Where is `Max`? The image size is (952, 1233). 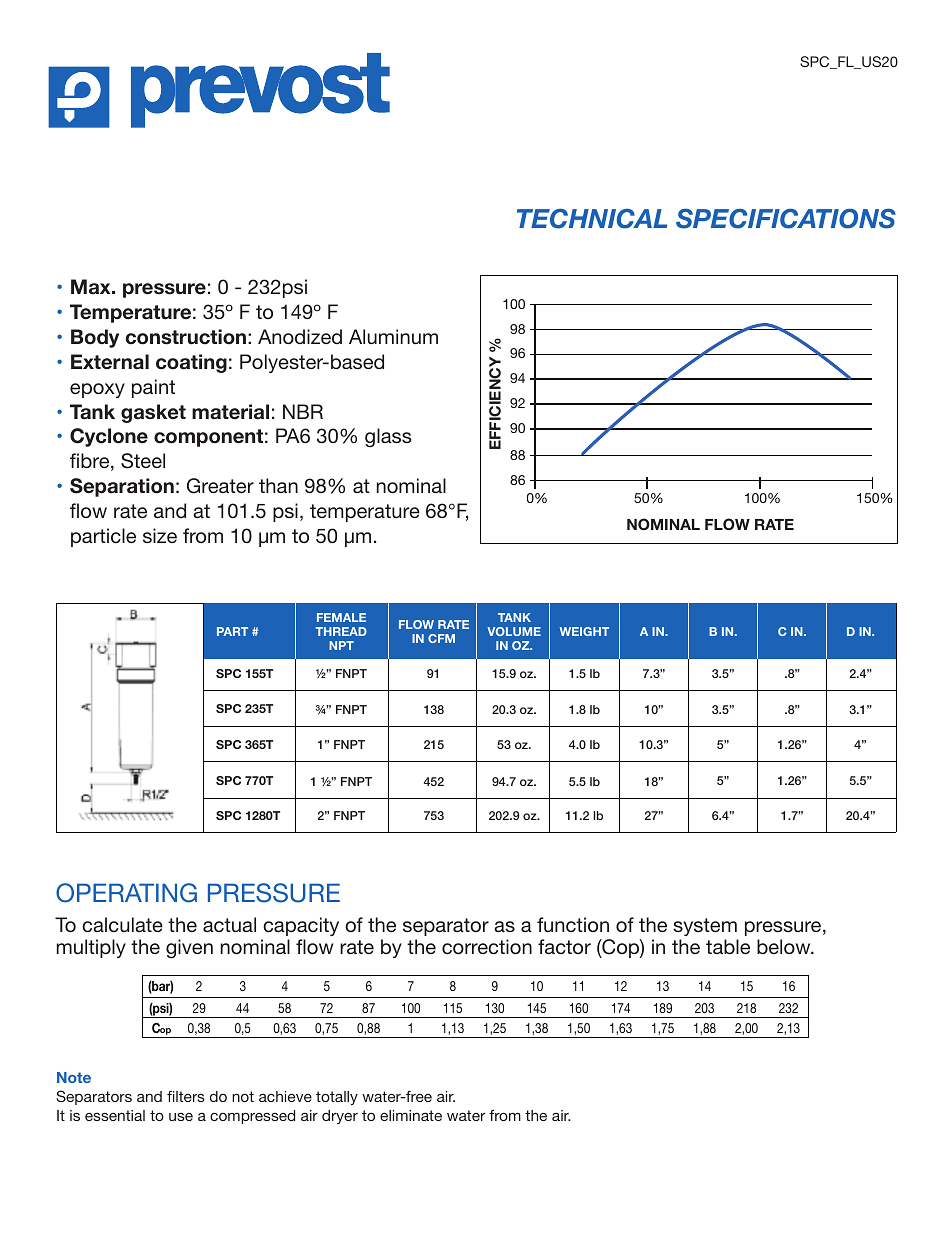
Max is located at coordinates (92, 287).
